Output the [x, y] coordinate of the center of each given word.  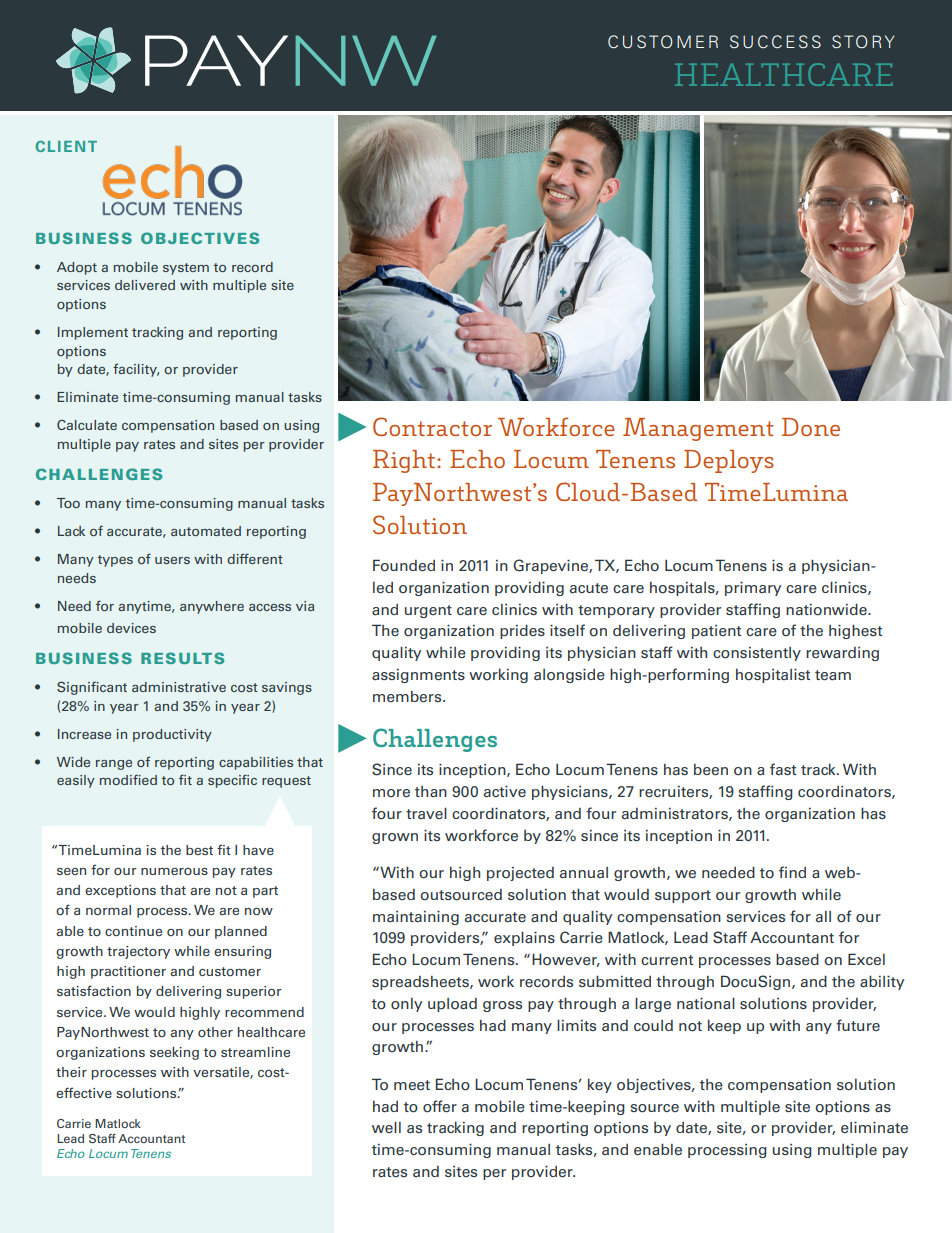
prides [522, 632]
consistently [757, 654]
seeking [174, 1053]
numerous [174, 871]
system [186, 269]
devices [131, 628]
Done [811, 427]
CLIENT [66, 146]
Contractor [432, 426]
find [792, 872]
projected [520, 874]
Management [698, 429]
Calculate [87, 425]
